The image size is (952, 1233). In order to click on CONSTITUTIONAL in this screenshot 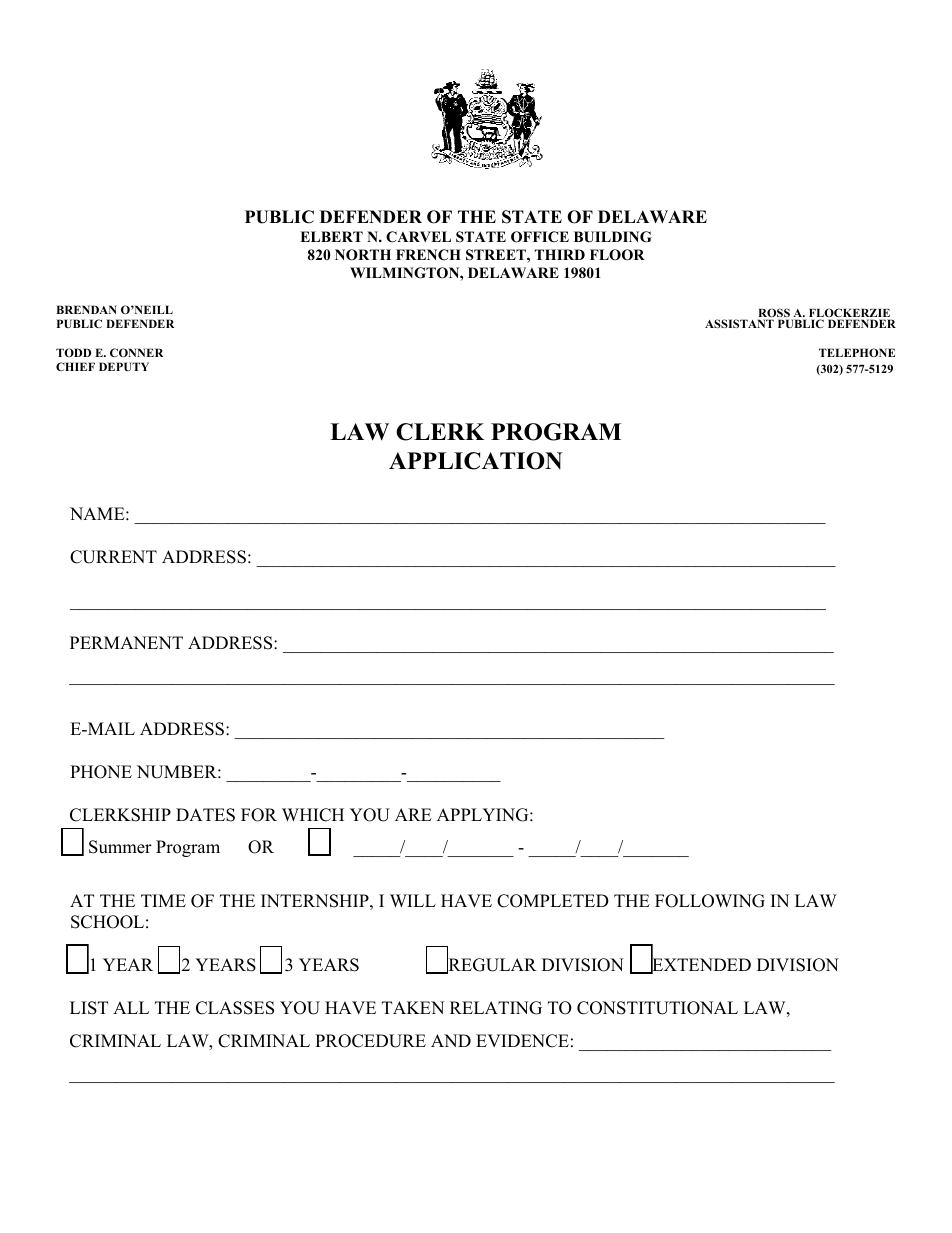, I will do `click(657, 1008)`.
